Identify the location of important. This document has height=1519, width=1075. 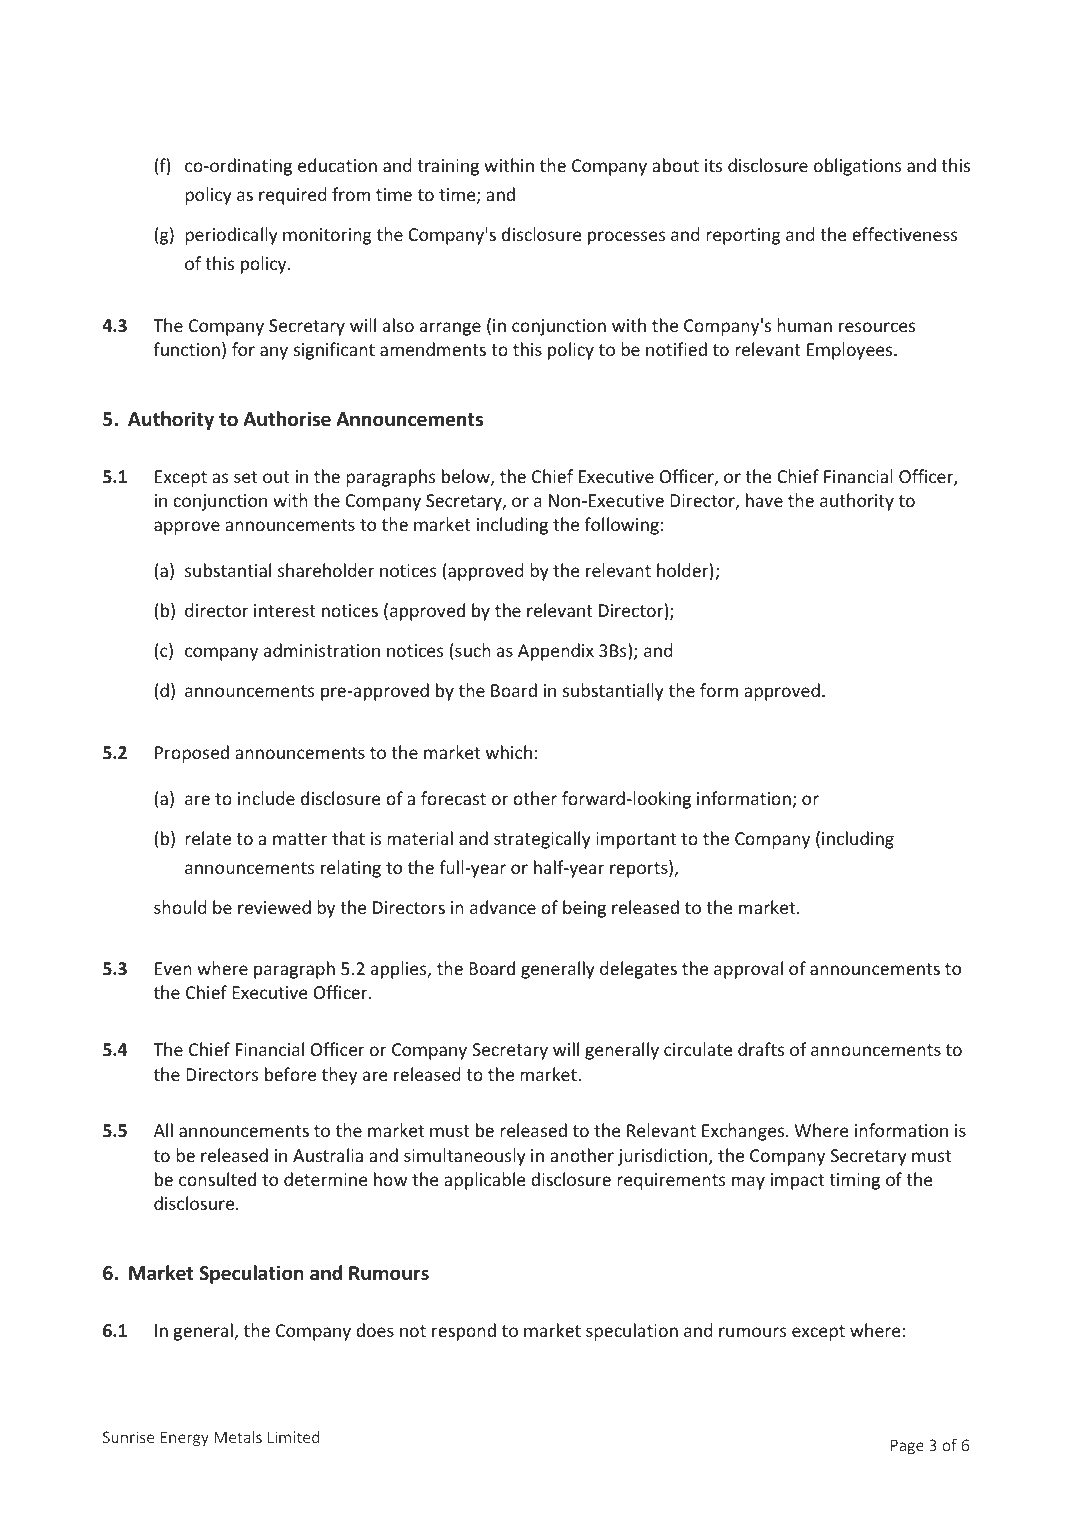
(636, 840).
